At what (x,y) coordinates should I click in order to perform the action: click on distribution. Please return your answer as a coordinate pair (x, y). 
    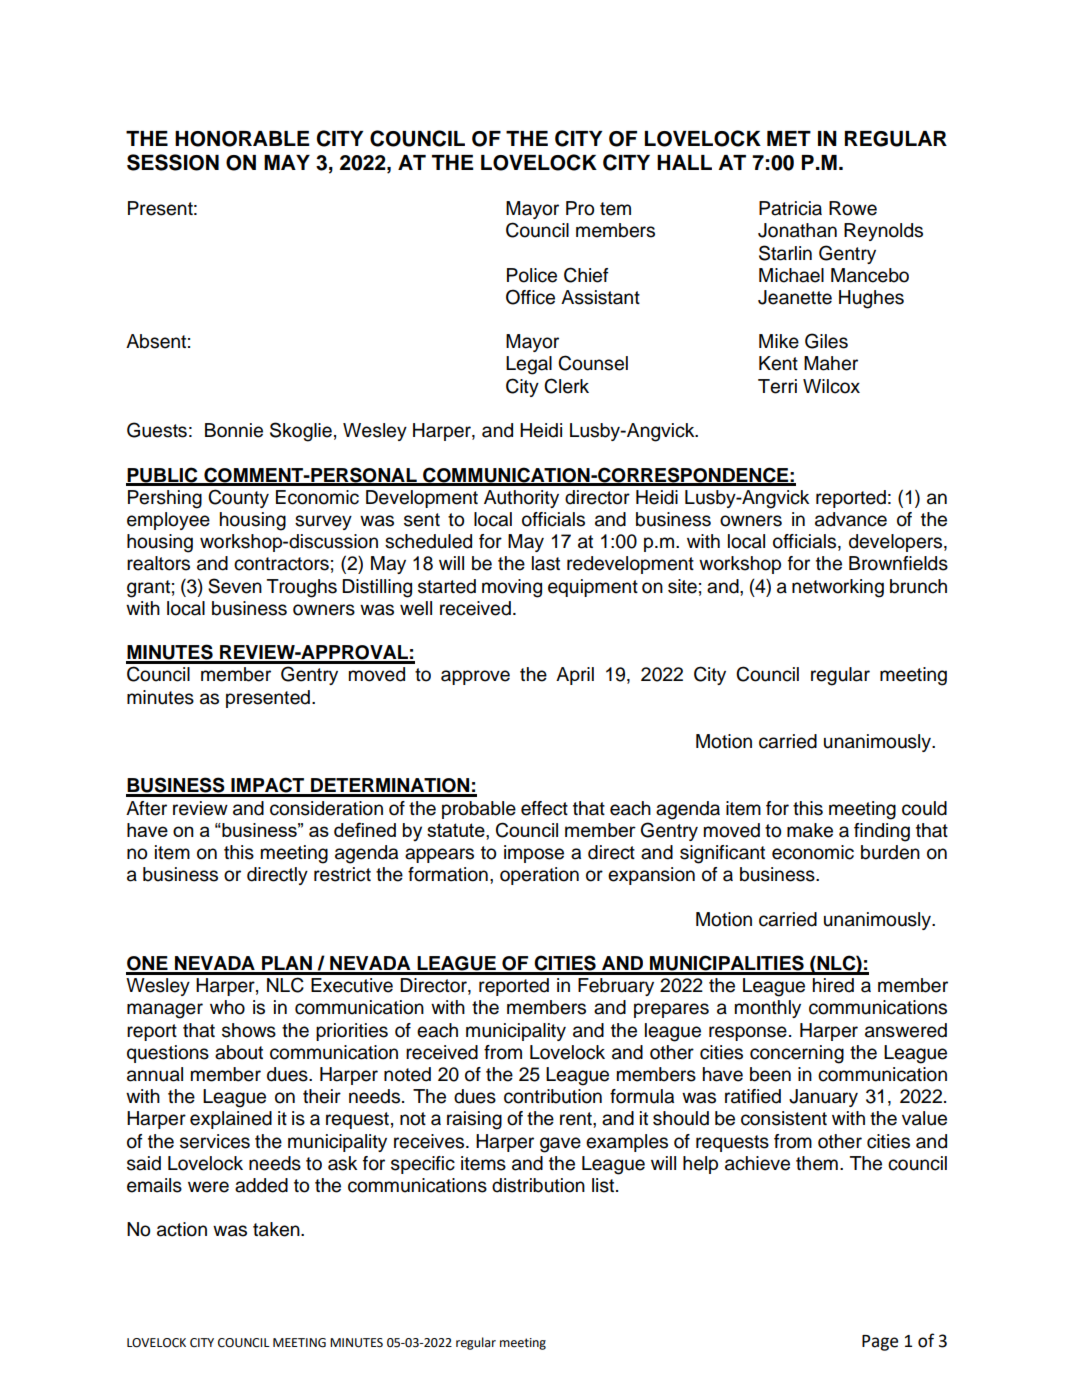
    Looking at the image, I should click on (538, 1185).
